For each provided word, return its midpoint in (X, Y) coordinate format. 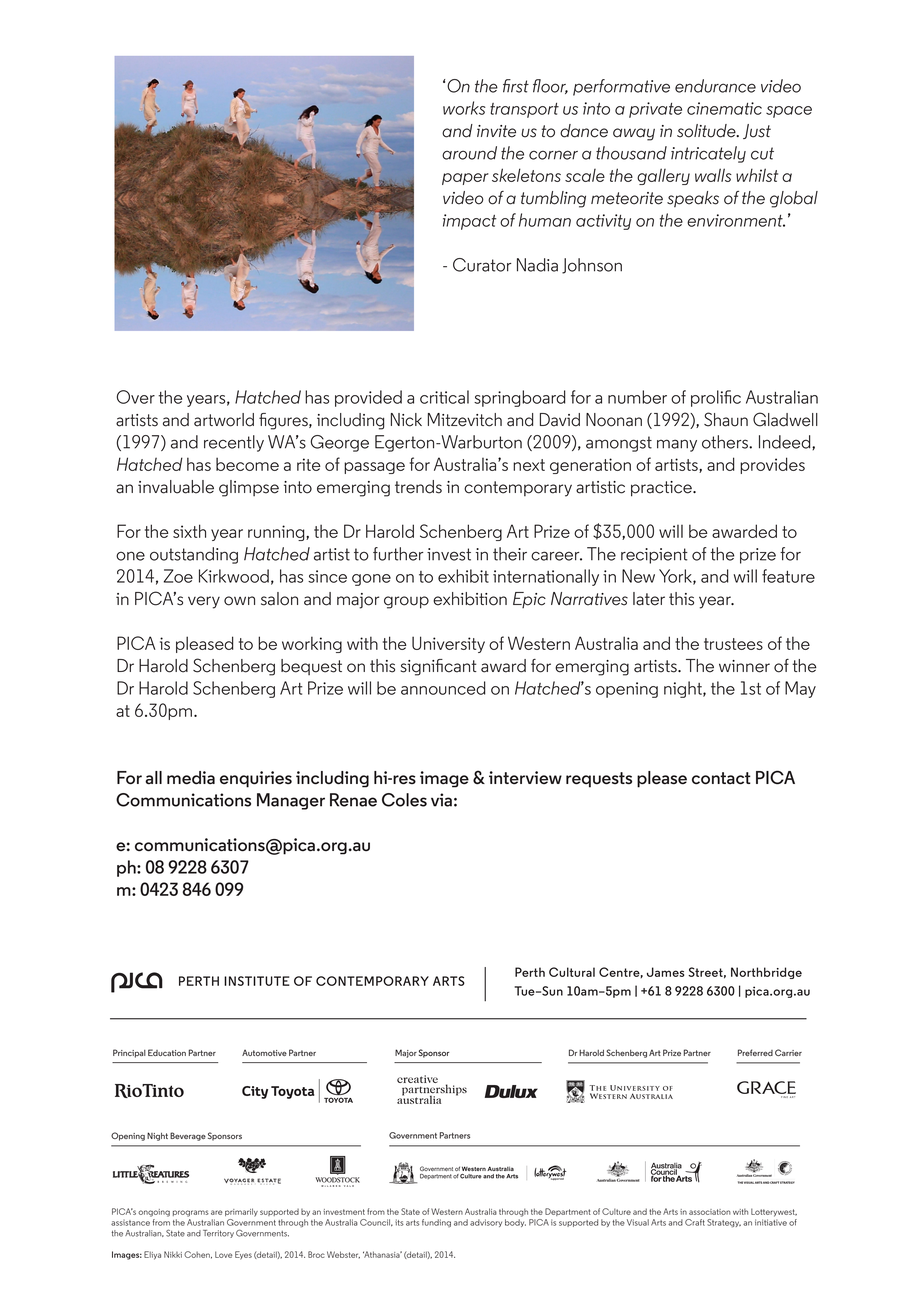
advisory (486, 1223)
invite (496, 131)
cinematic (724, 108)
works (464, 108)
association (710, 1212)
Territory (218, 1234)
